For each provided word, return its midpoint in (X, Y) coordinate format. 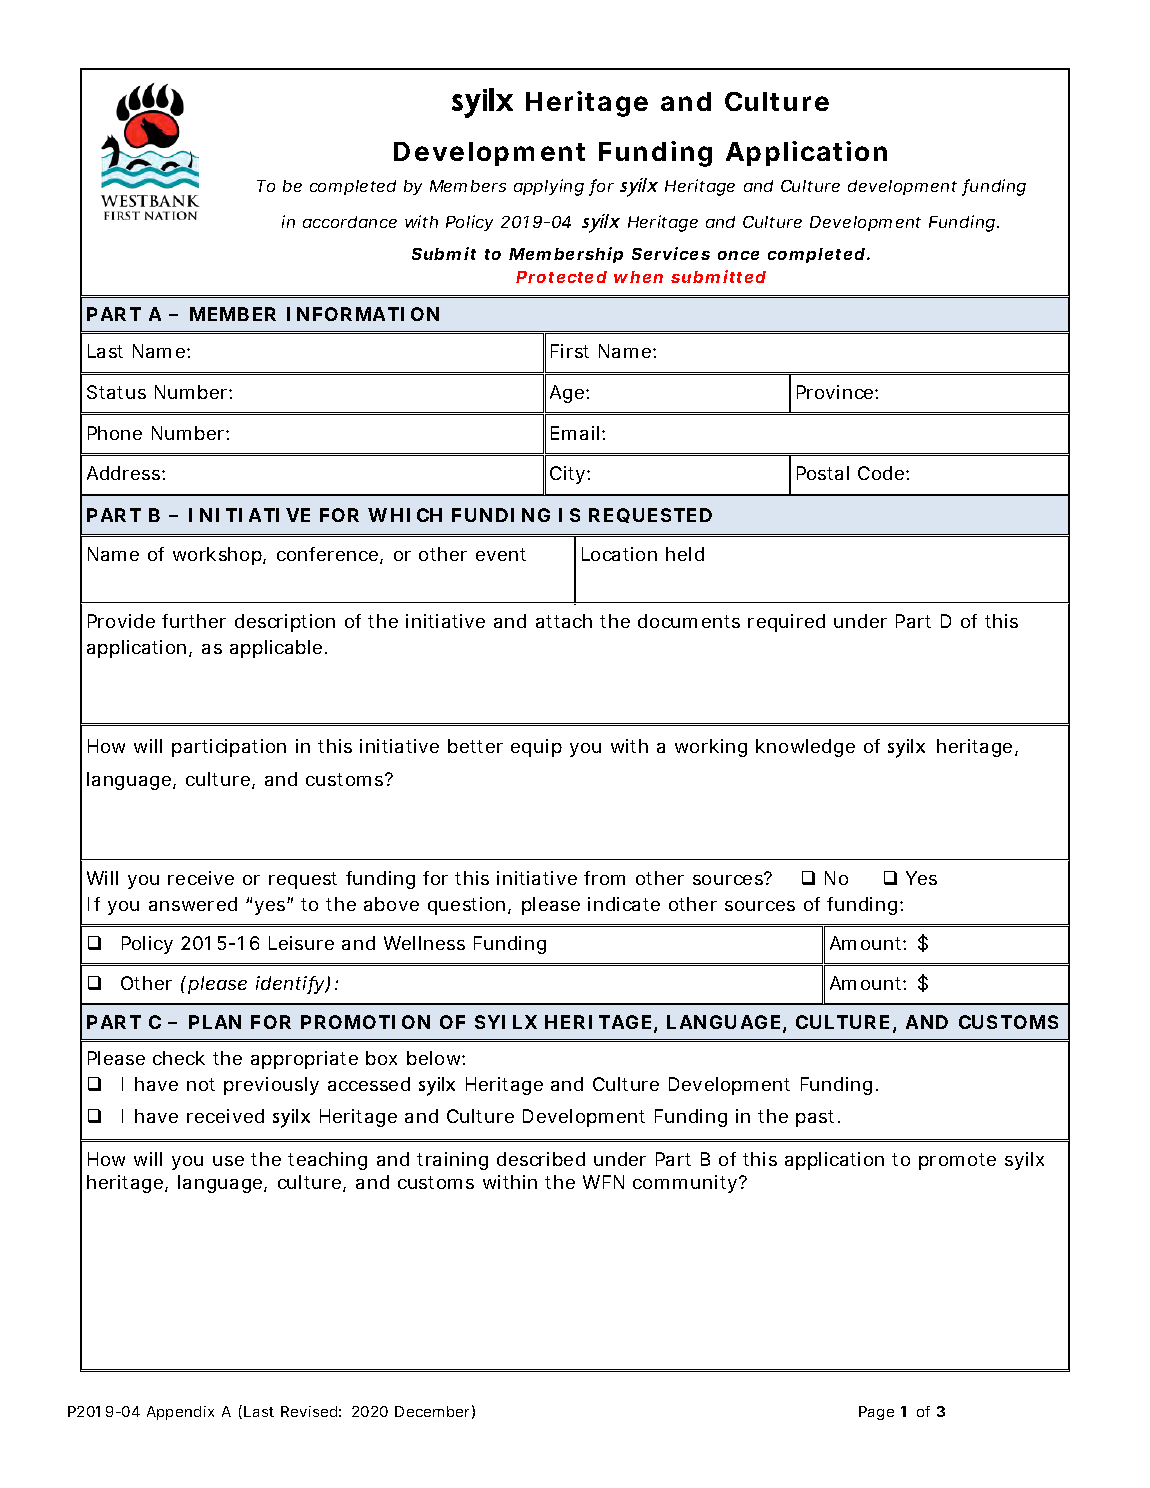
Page (876, 1413)
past (817, 1118)
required (786, 623)
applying (549, 187)
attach (564, 621)
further (194, 621)
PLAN (215, 1022)
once (738, 255)
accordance (350, 222)
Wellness (424, 943)
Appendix (180, 1413)
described (541, 1159)
